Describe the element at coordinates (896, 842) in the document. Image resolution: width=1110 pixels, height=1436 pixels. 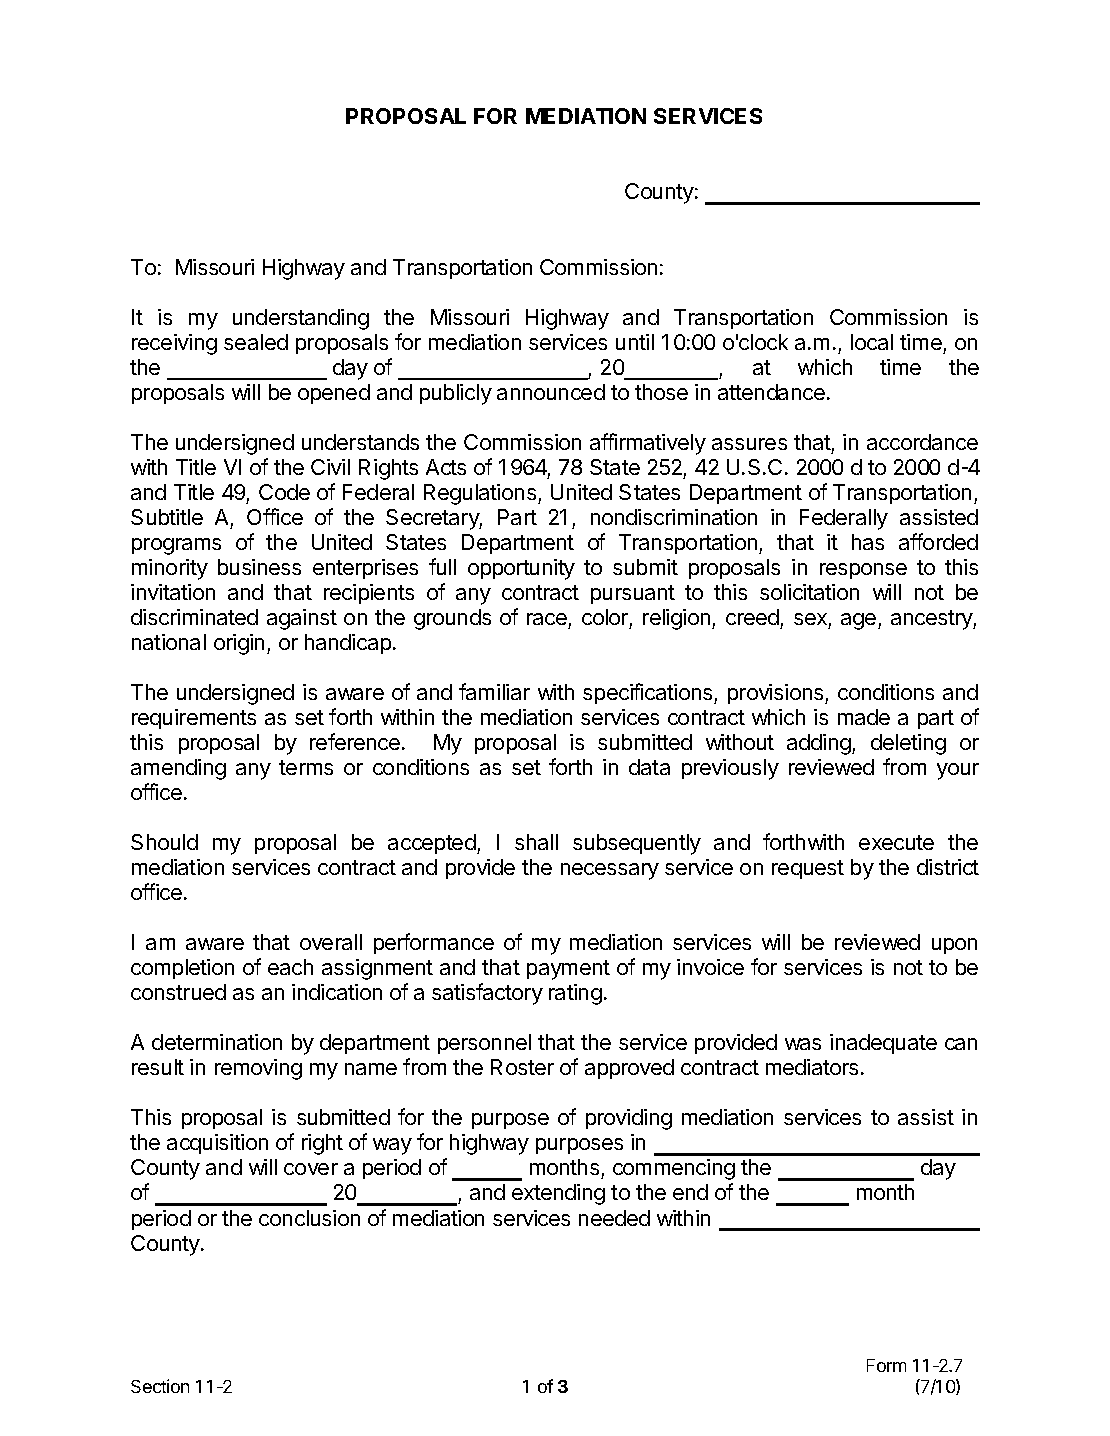
I see `execute` at that location.
